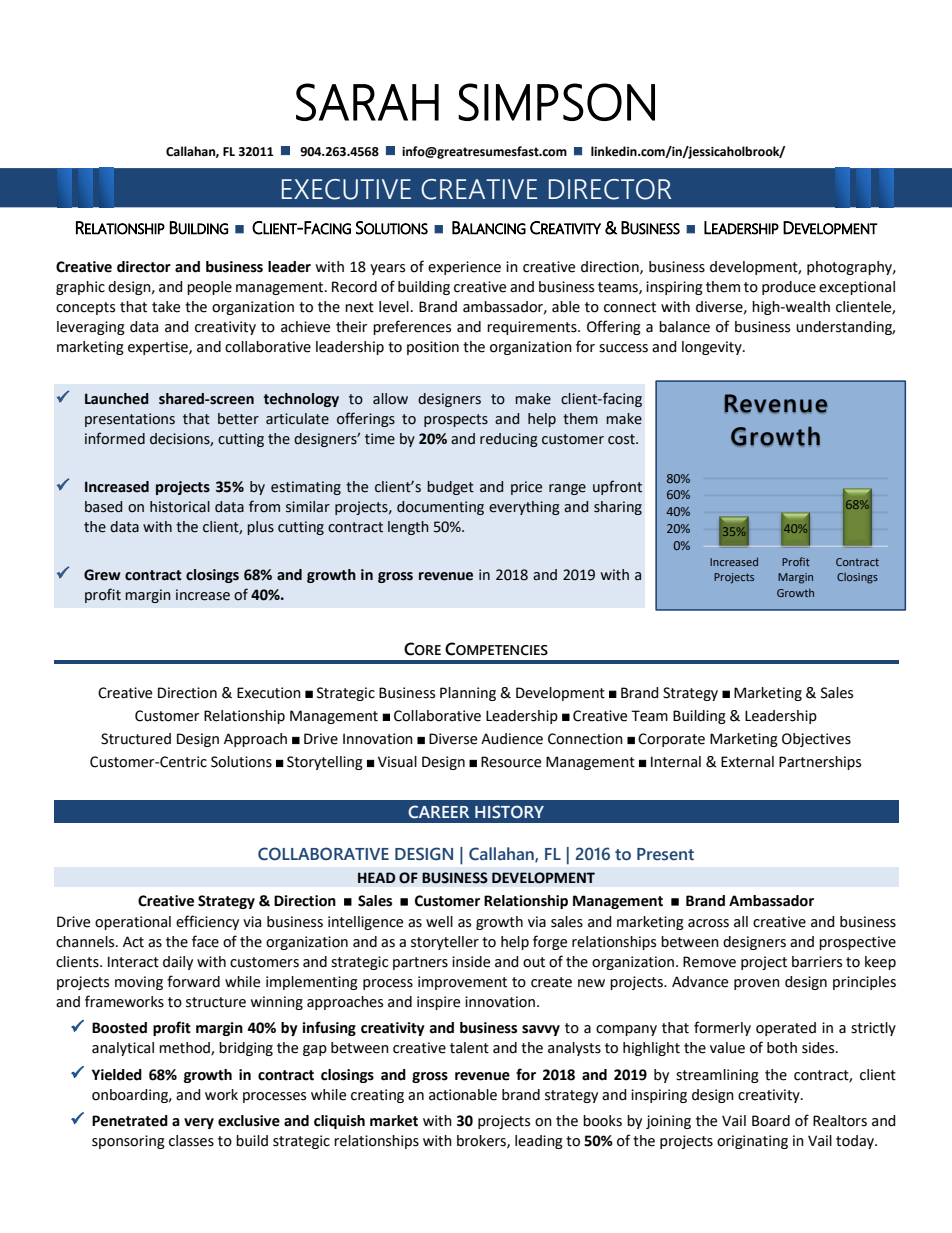 This image has height=1233, width=952. What do you see at coordinates (325, 763) in the image?
I see `Storytelling` at bounding box center [325, 763].
